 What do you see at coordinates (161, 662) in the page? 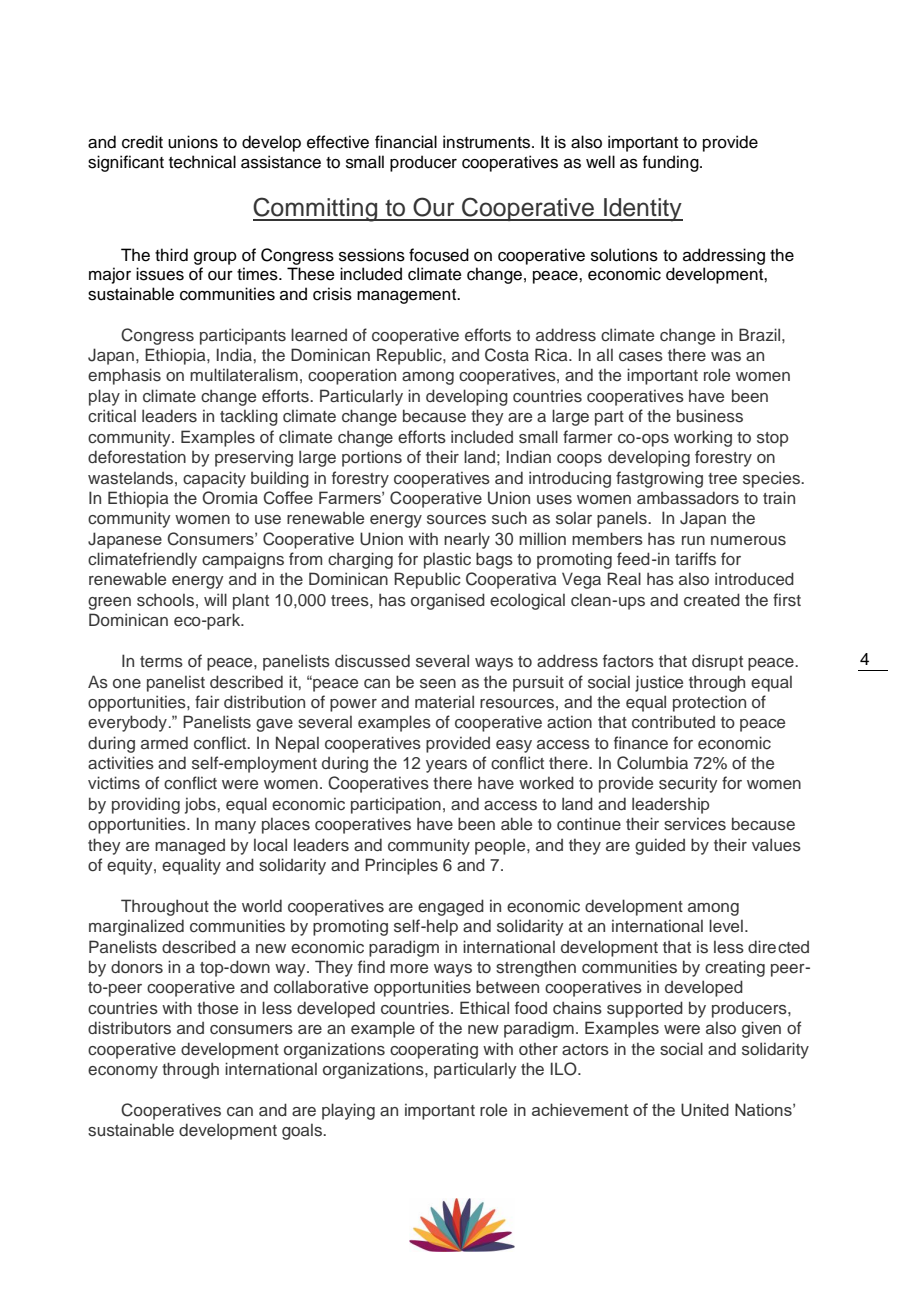
I see `terms` at bounding box center [161, 662].
